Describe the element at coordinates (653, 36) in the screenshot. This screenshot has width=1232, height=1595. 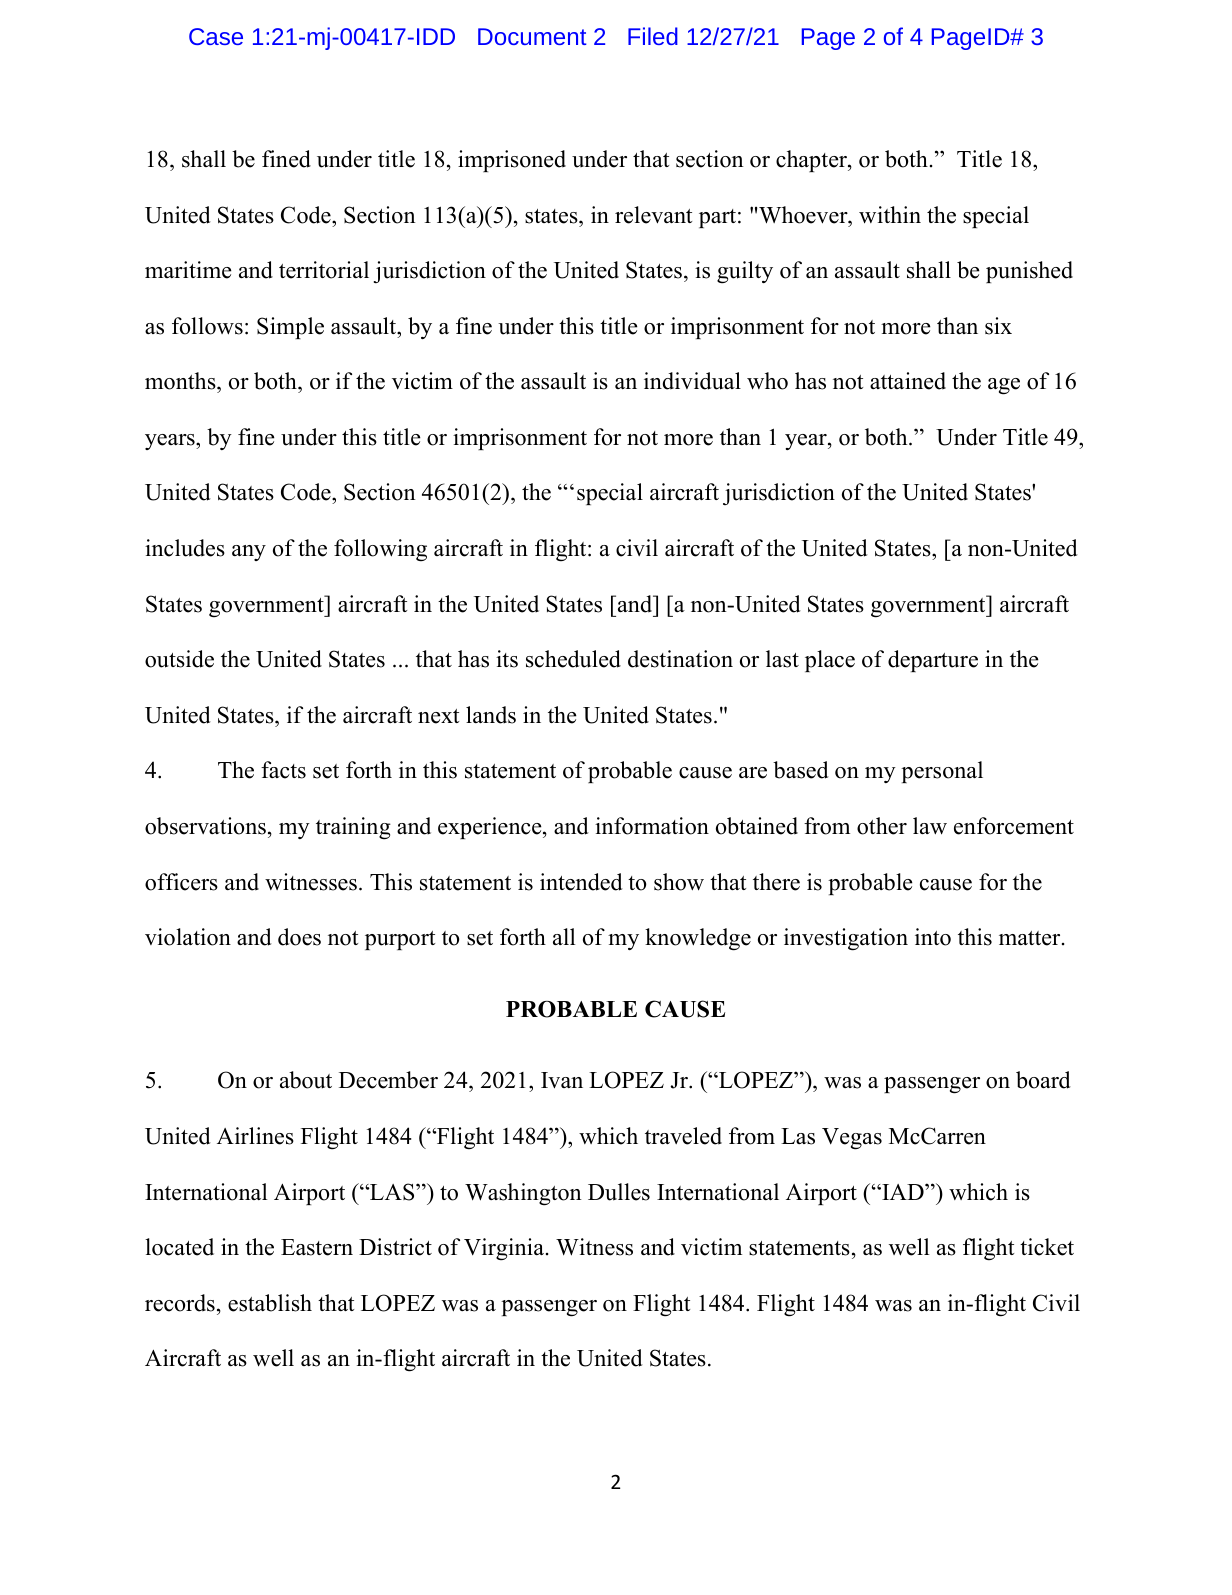
I see `Filed` at that location.
